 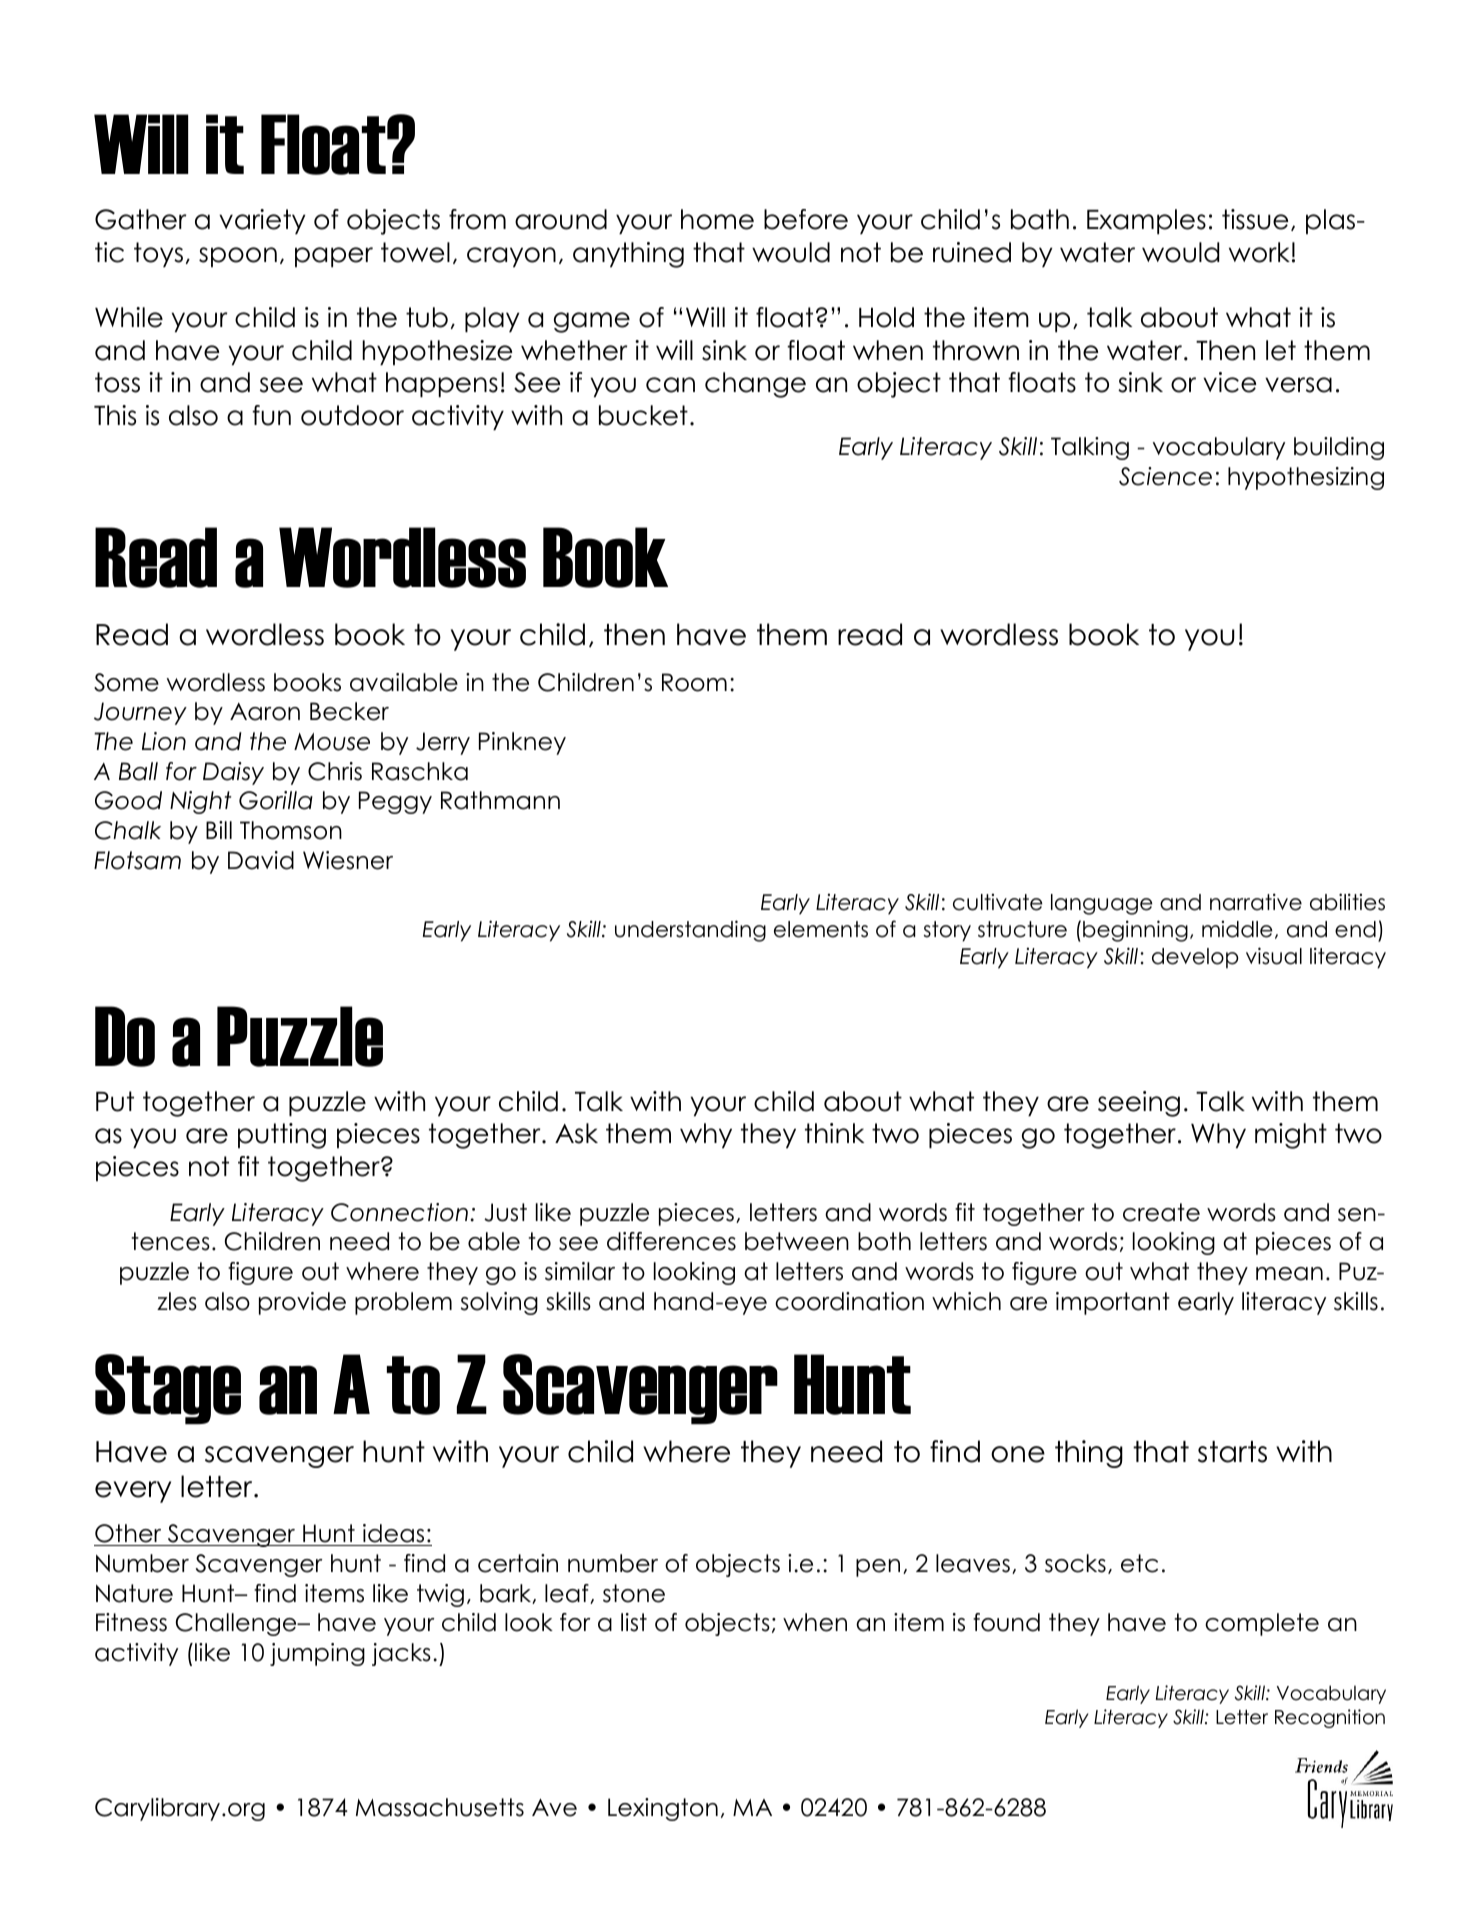 I want to click on Science, so click(x=1165, y=476).
